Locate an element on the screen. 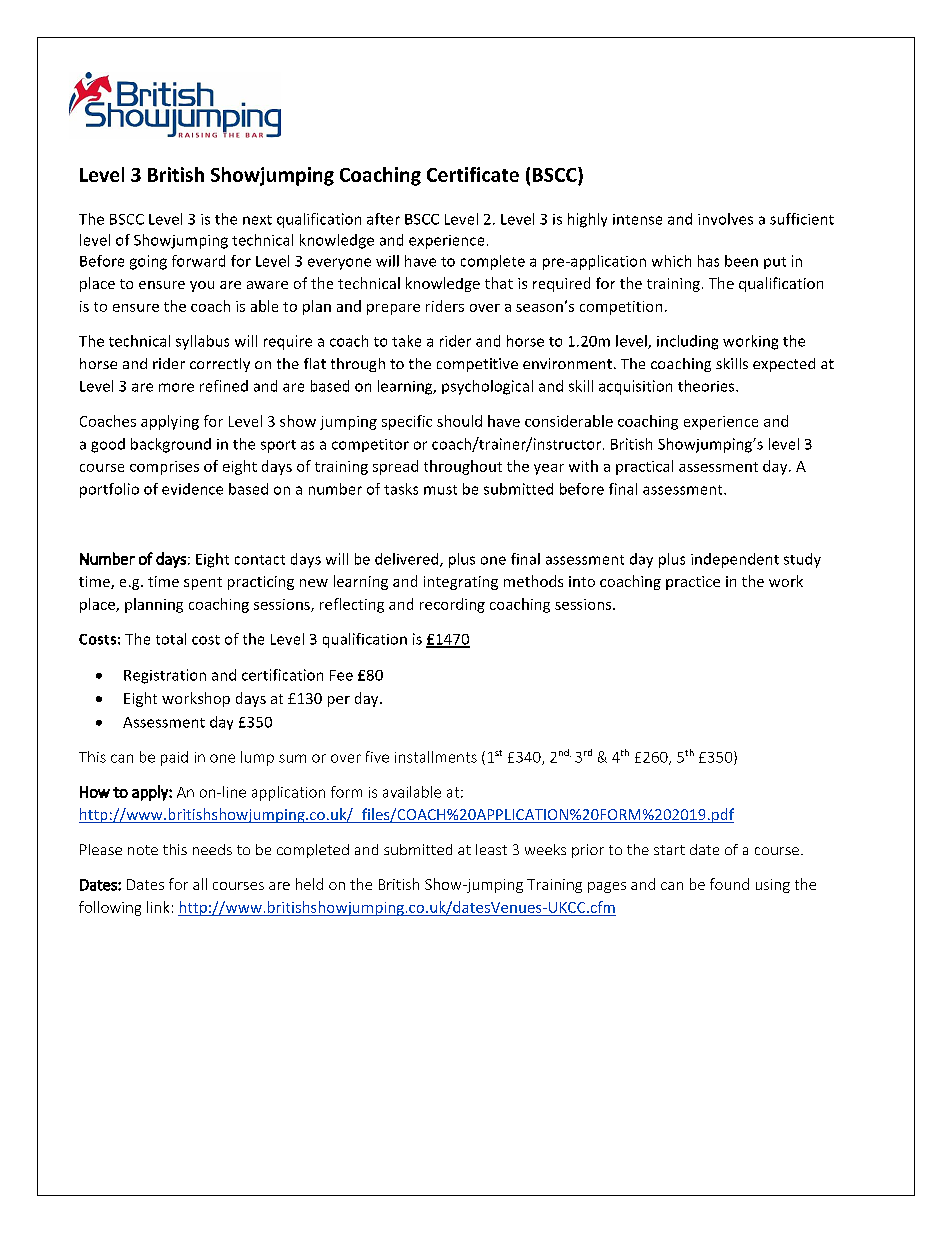  should is located at coordinates (459, 421).
